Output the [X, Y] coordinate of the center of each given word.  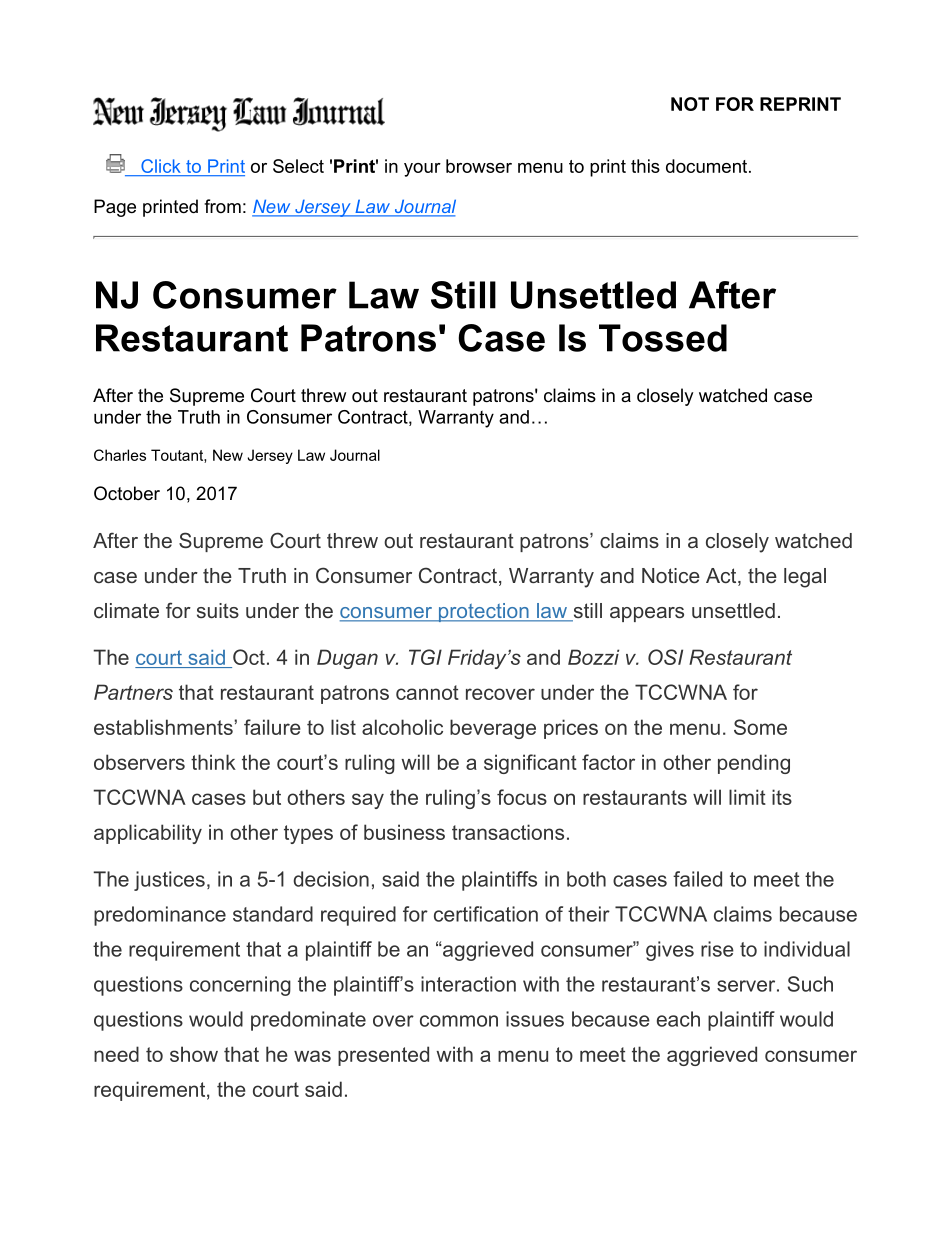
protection [484, 612]
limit [747, 797]
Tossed [663, 338]
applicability [148, 834]
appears [647, 614]
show [194, 1054]
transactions [508, 832]
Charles [120, 455]
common [459, 1021]
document [708, 166]
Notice [671, 575]
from [222, 206]
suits [218, 610]
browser [479, 166]
